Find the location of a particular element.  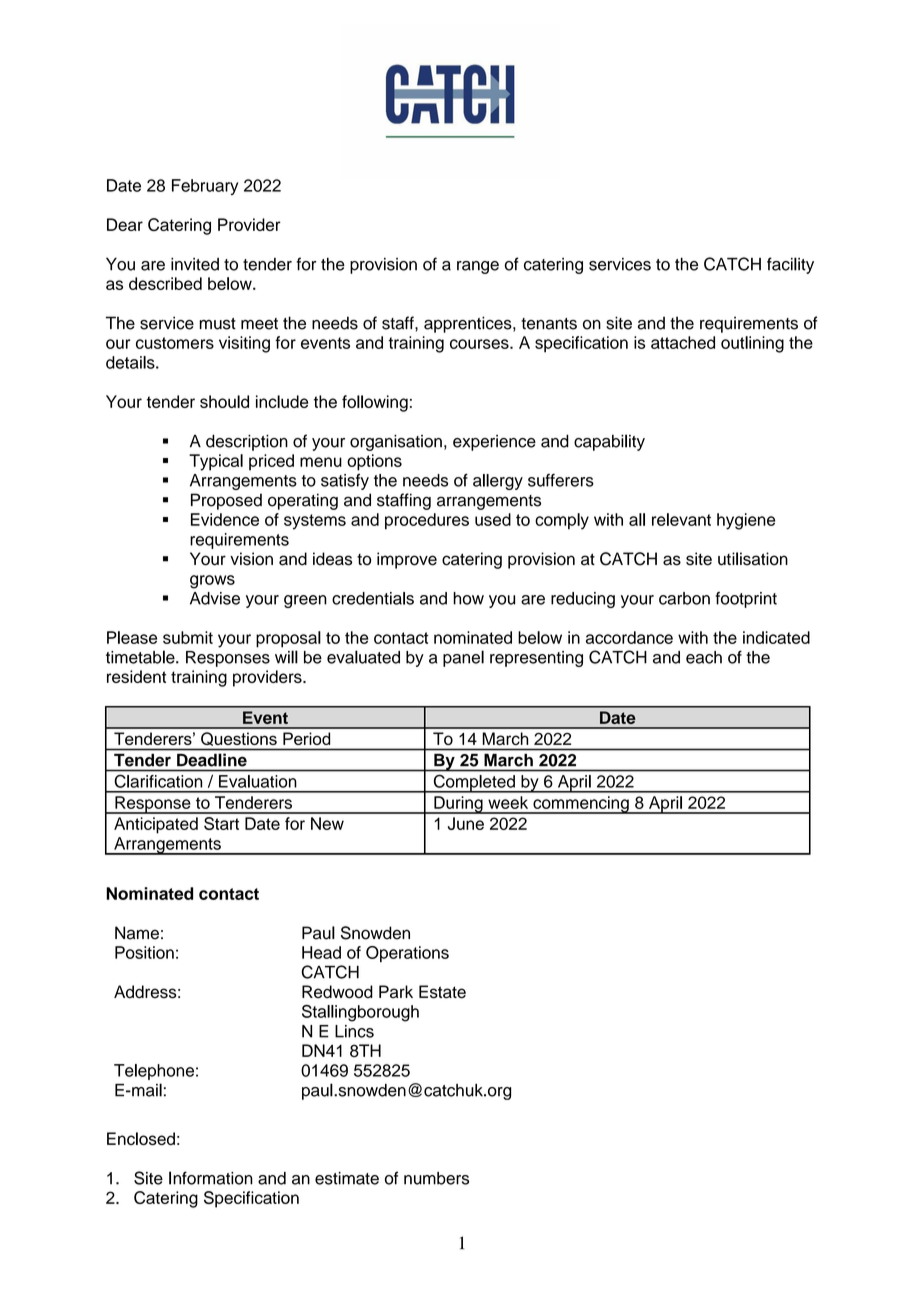

each is located at coordinates (704, 657).
